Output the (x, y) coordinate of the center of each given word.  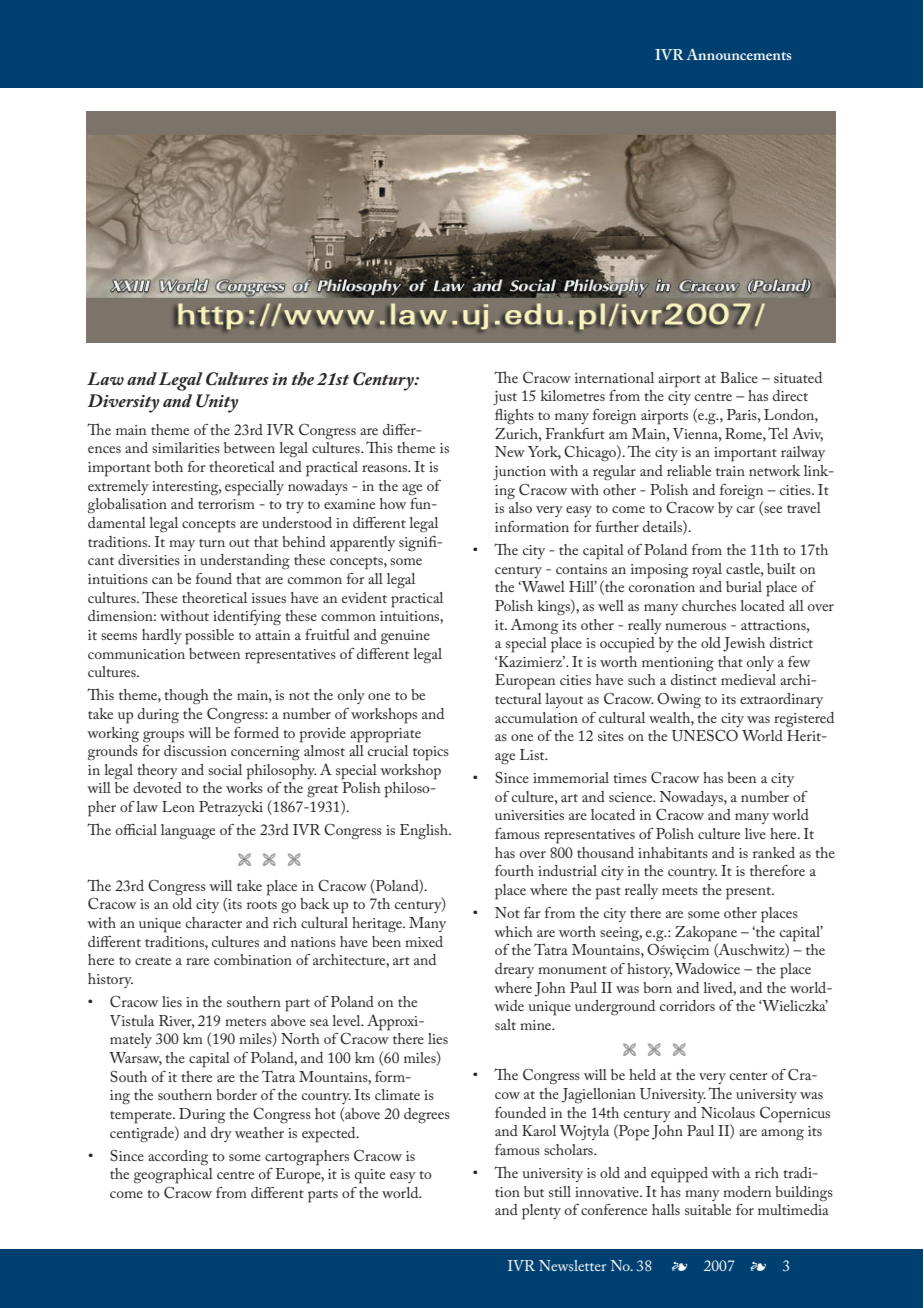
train (730, 471)
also (520, 506)
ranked (774, 852)
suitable (708, 1209)
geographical (173, 1176)
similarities (186, 447)
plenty (541, 1212)
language (188, 831)
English (425, 832)
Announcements (739, 54)
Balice (739, 377)
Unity (217, 403)
